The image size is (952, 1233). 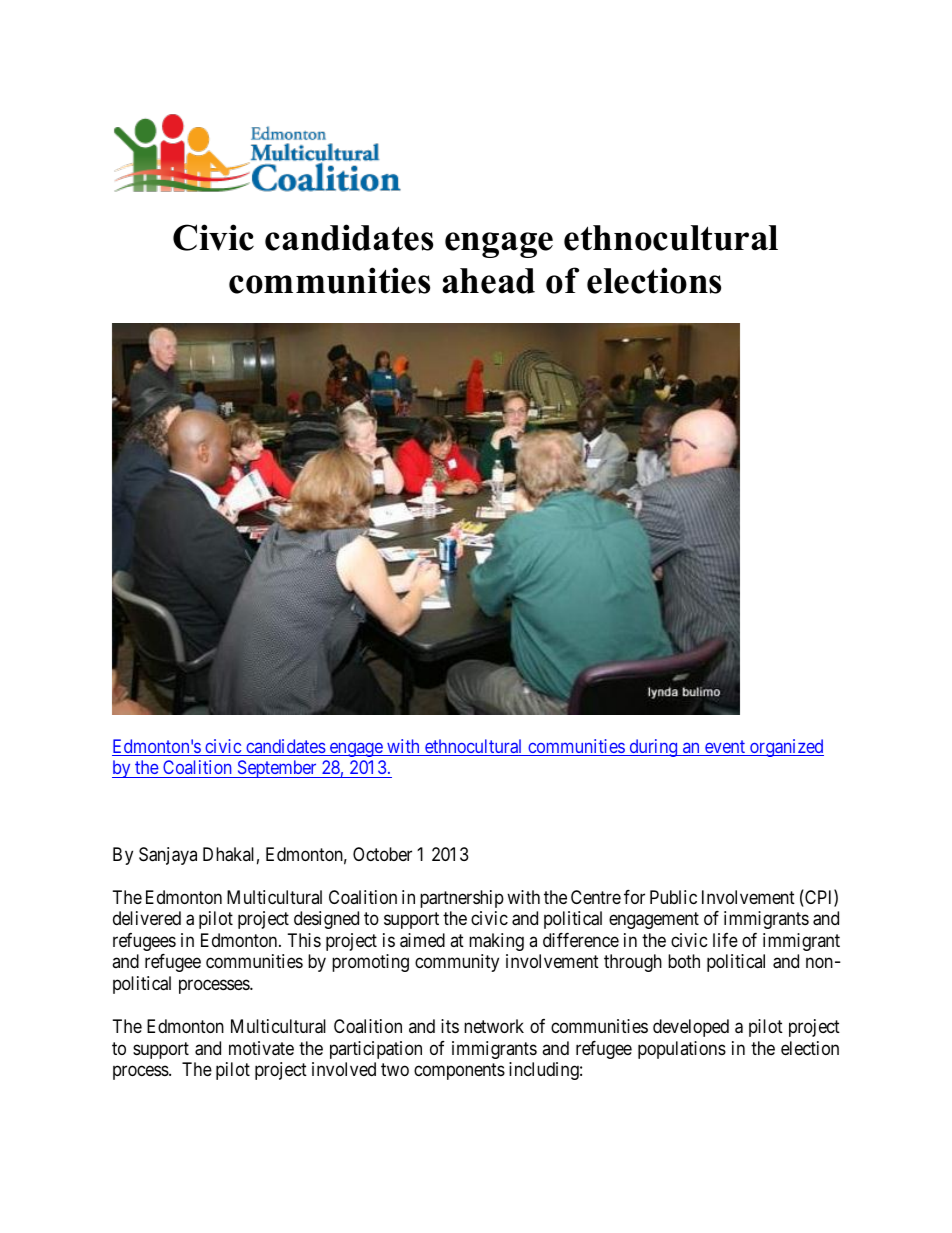 I want to click on September, so click(x=277, y=769).
